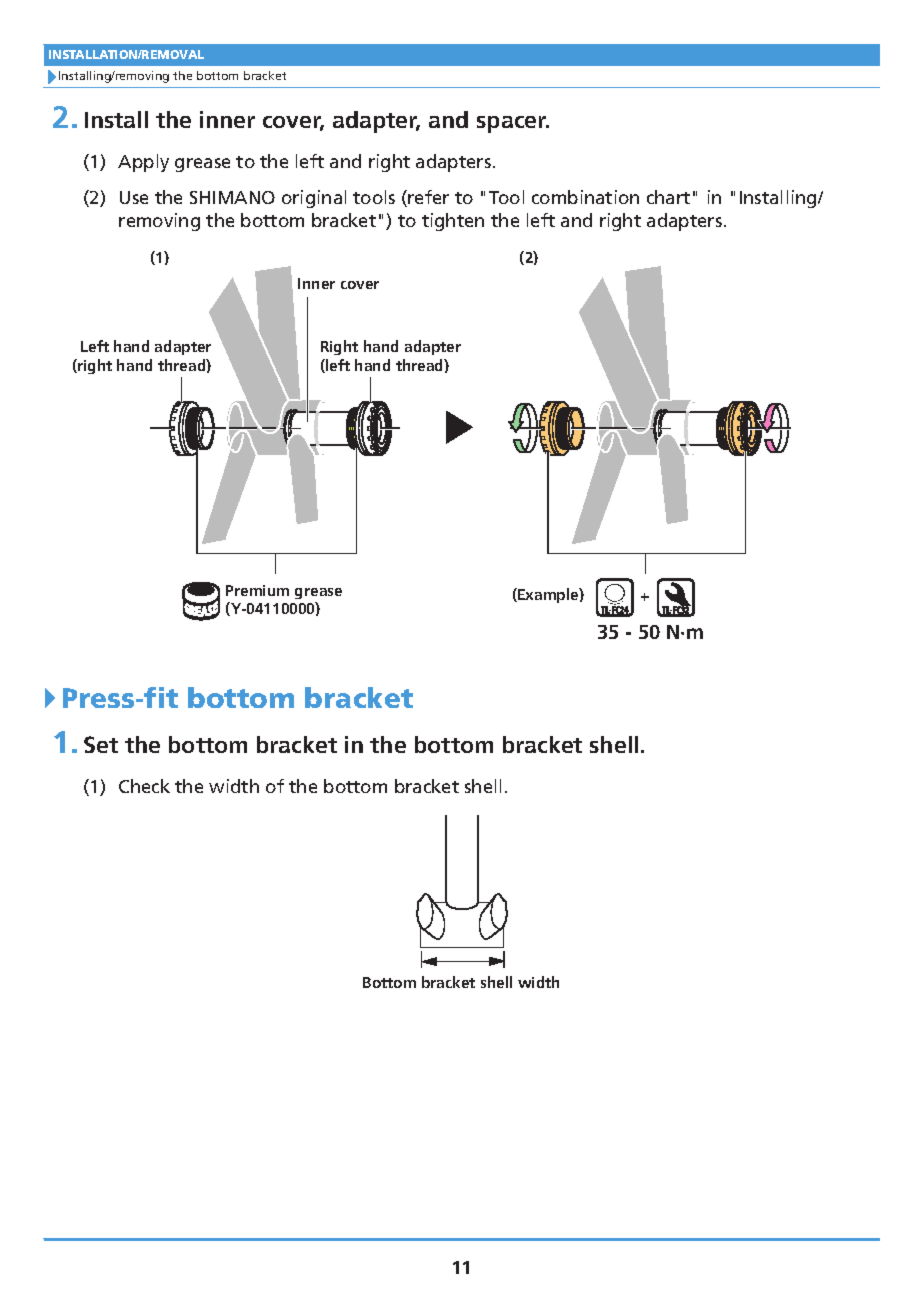 The height and width of the page is (1308, 924). I want to click on Set, so click(101, 744).
